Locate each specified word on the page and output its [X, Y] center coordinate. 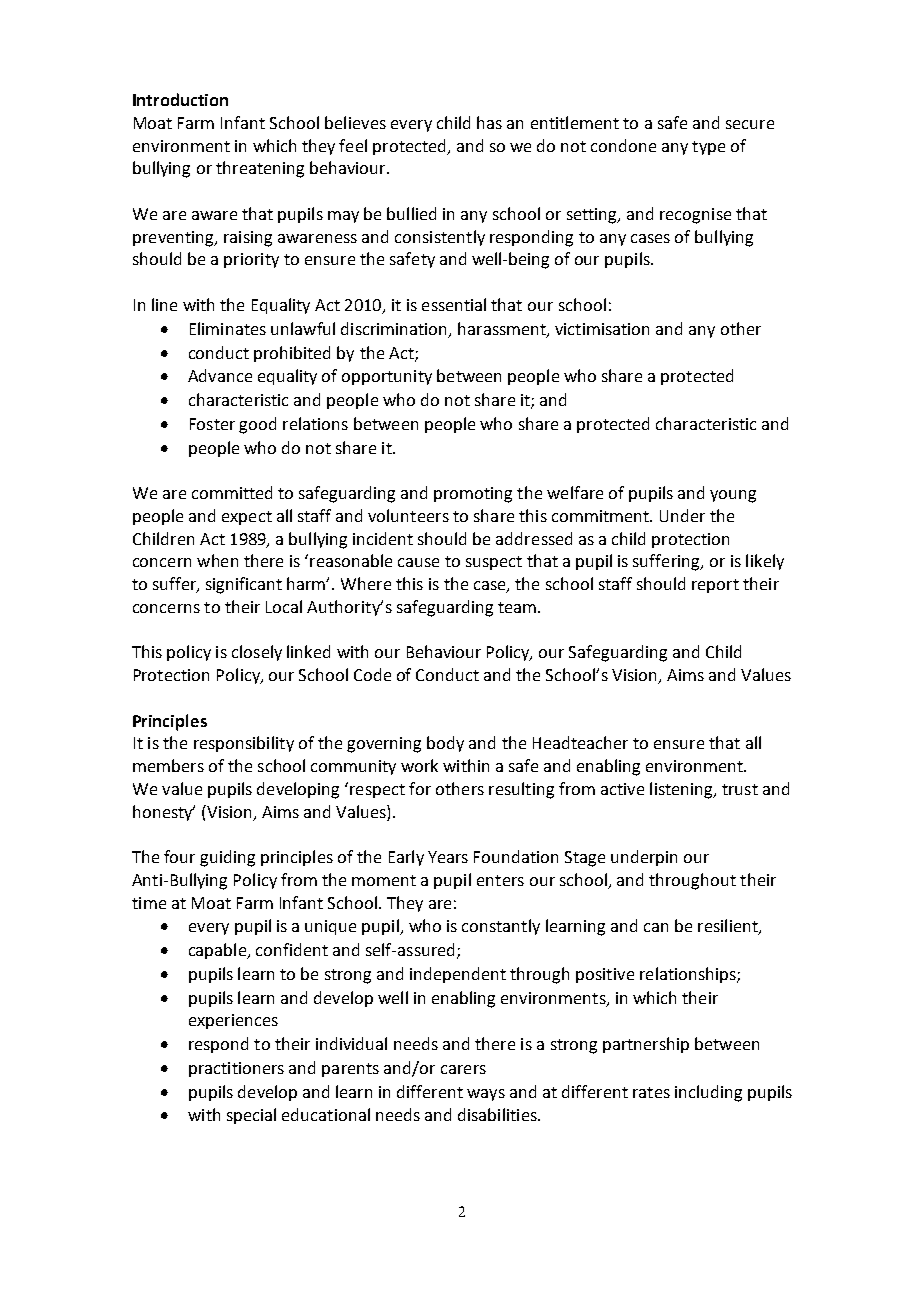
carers [463, 1069]
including [708, 1093]
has [489, 122]
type [708, 148]
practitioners [236, 1069]
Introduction [180, 99]
